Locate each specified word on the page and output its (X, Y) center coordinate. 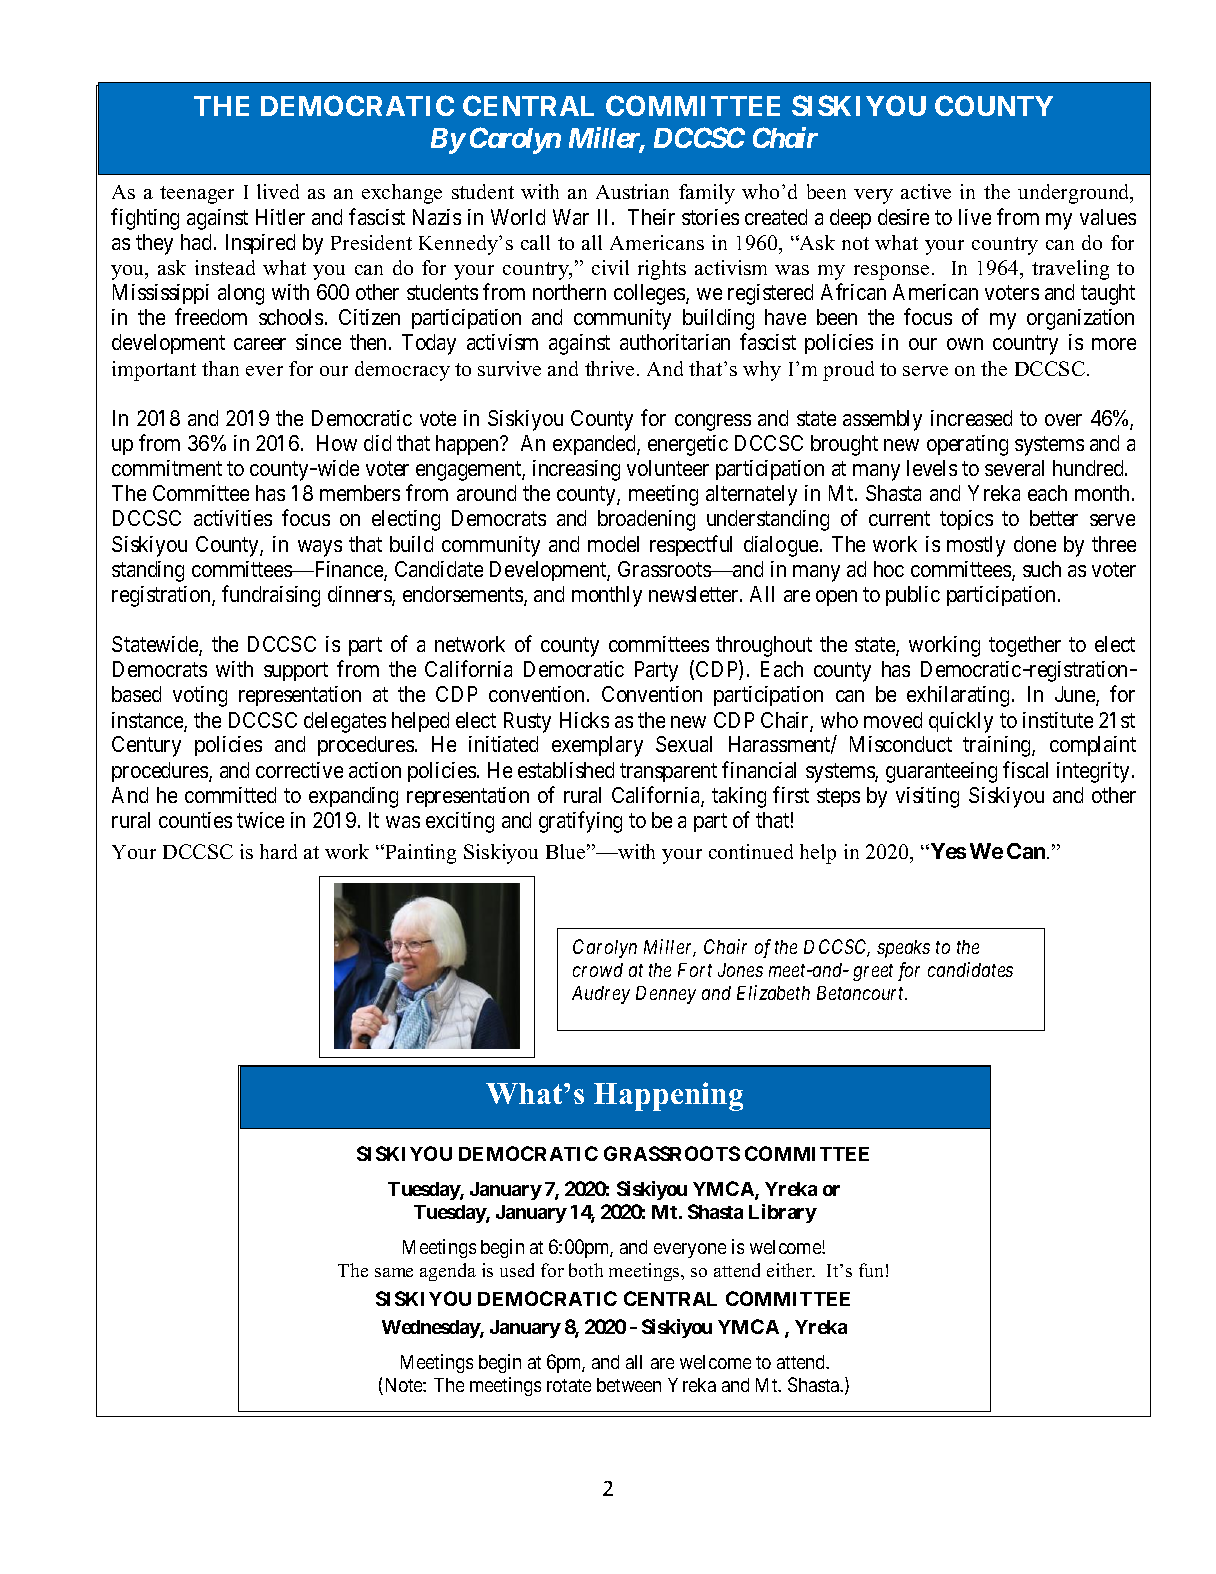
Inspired (260, 244)
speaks (903, 949)
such (1042, 569)
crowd (598, 970)
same (394, 1272)
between (629, 1385)
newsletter (695, 594)
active (926, 191)
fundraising (271, 596)
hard (278, 851)
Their (651, 217)
